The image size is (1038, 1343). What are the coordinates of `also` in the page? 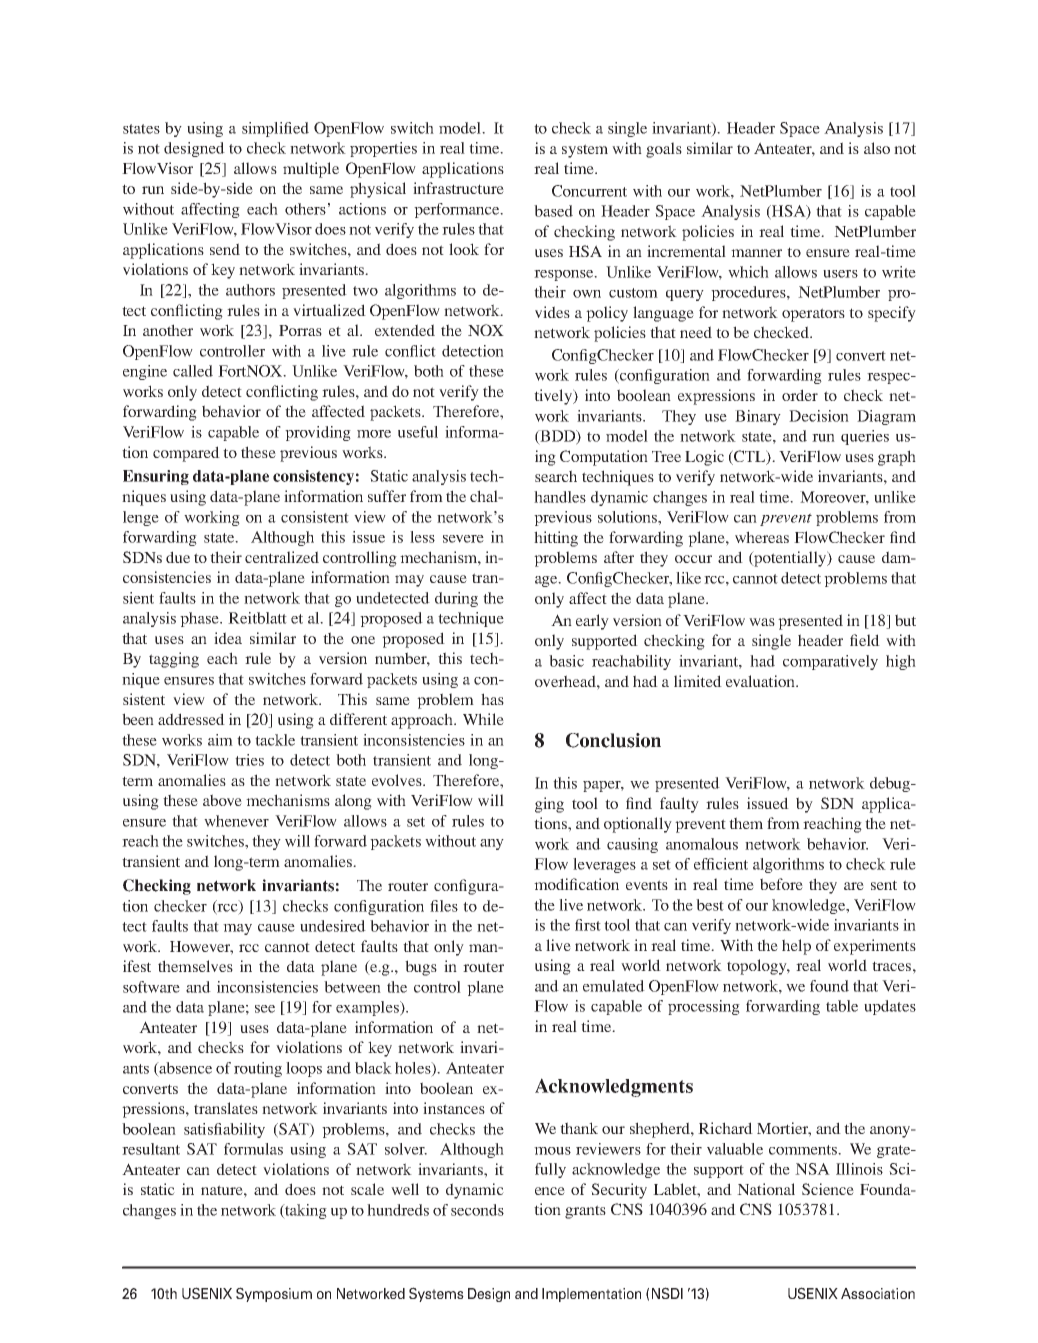 It's located at (877, 148).
